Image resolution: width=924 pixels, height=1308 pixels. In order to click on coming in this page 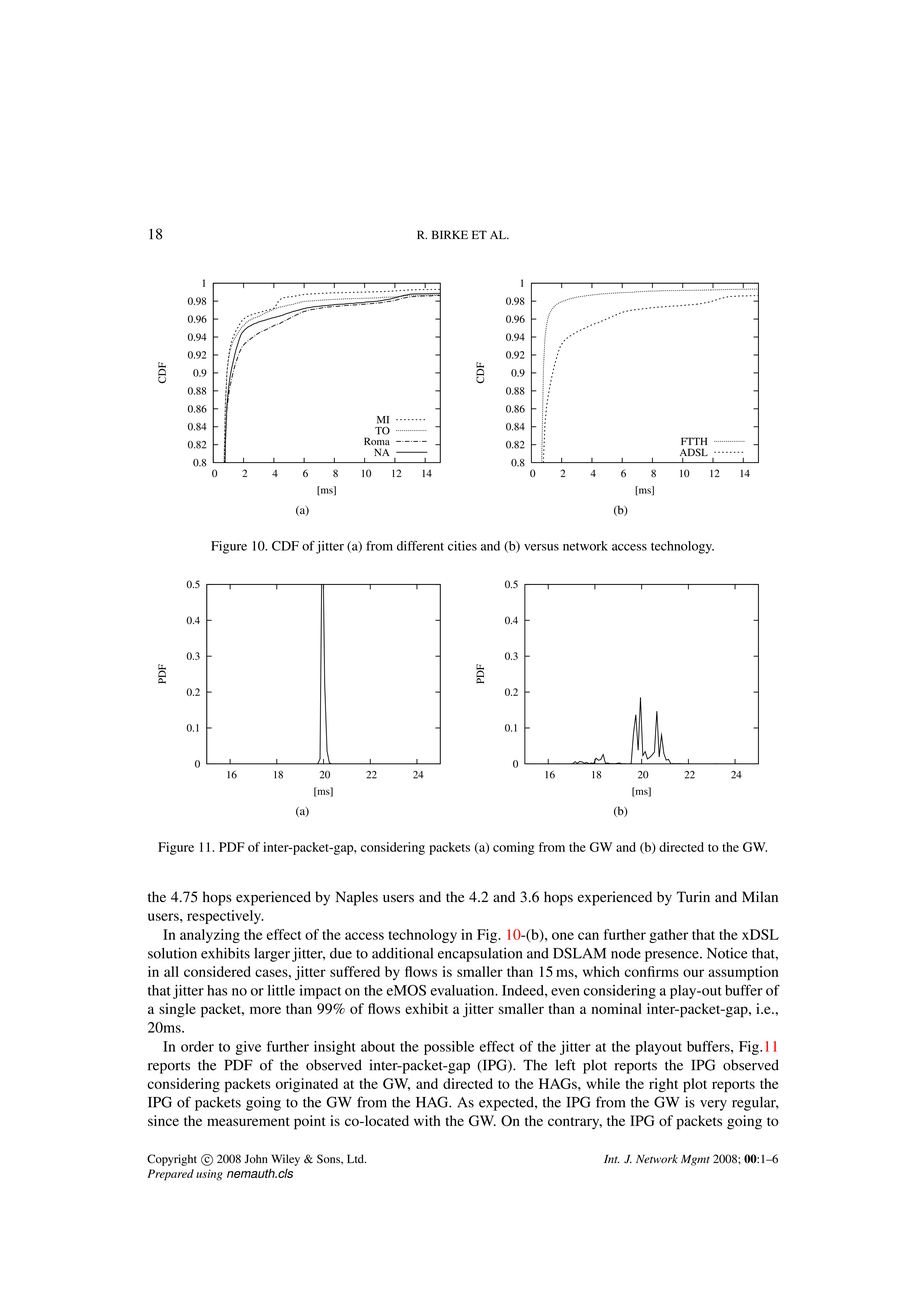, I will do `click(514, 848)`.
